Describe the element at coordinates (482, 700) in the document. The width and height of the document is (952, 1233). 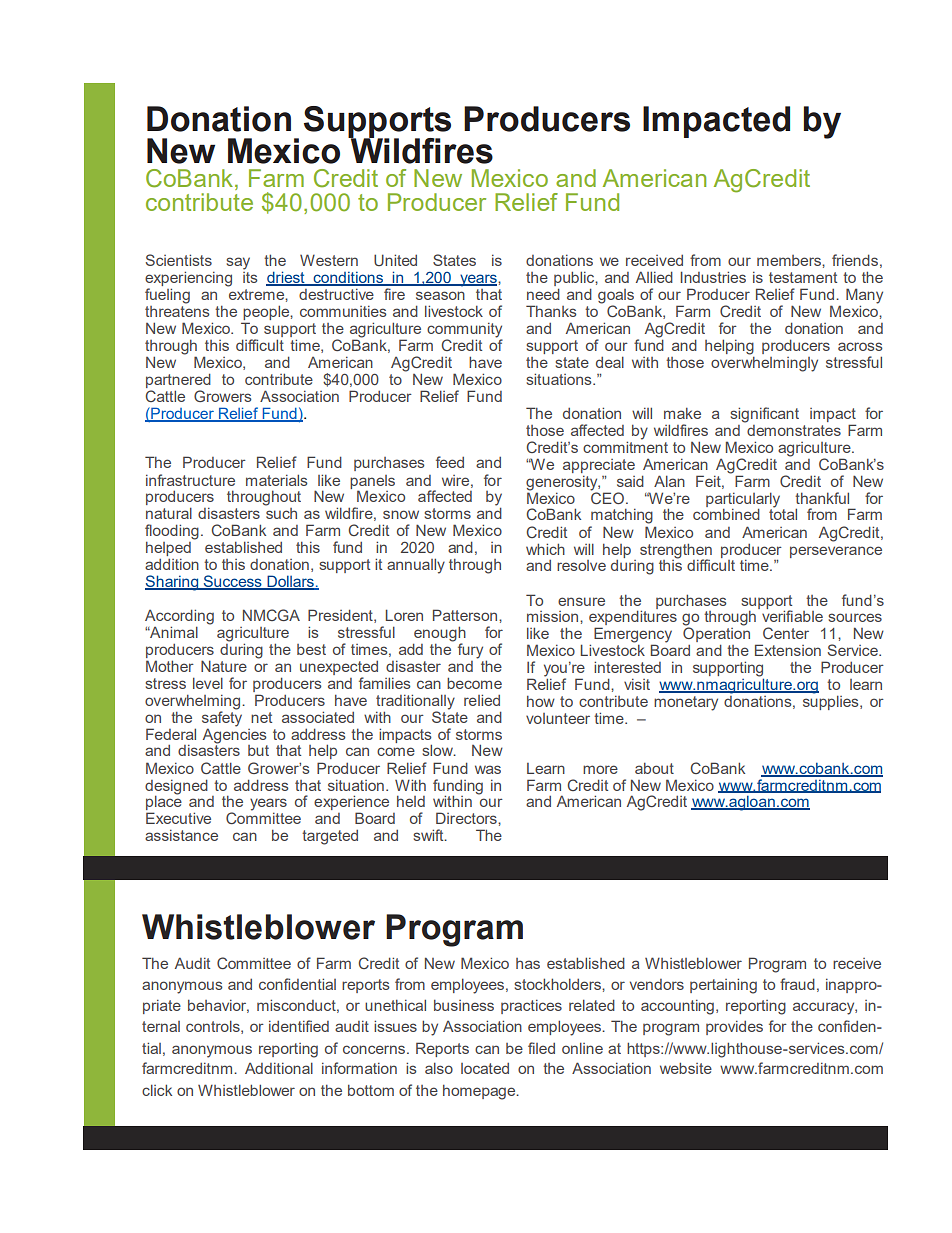
I see `relied` at that location.
